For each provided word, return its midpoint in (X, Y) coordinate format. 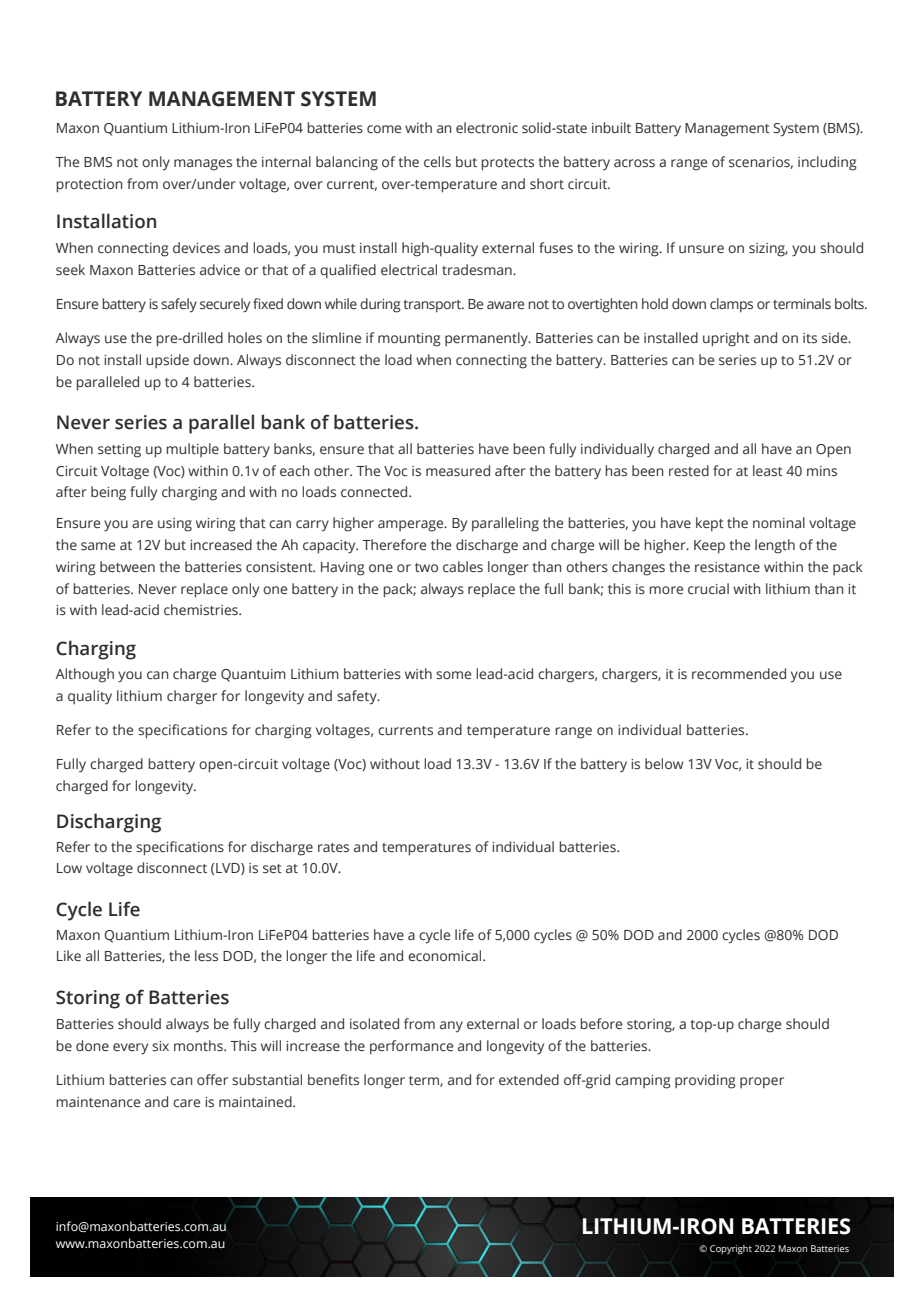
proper (762, 1083)
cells (437, 161)
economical (446, 955)
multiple (192, 450)
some (453, 675)
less (206, 955)
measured (458, 470)
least (768, 470)
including (827, 163)
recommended (739, 673)
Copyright (731, 1249)
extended (529, 1079)
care (186, 1103)
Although (84, 675)
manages (203, 165)
